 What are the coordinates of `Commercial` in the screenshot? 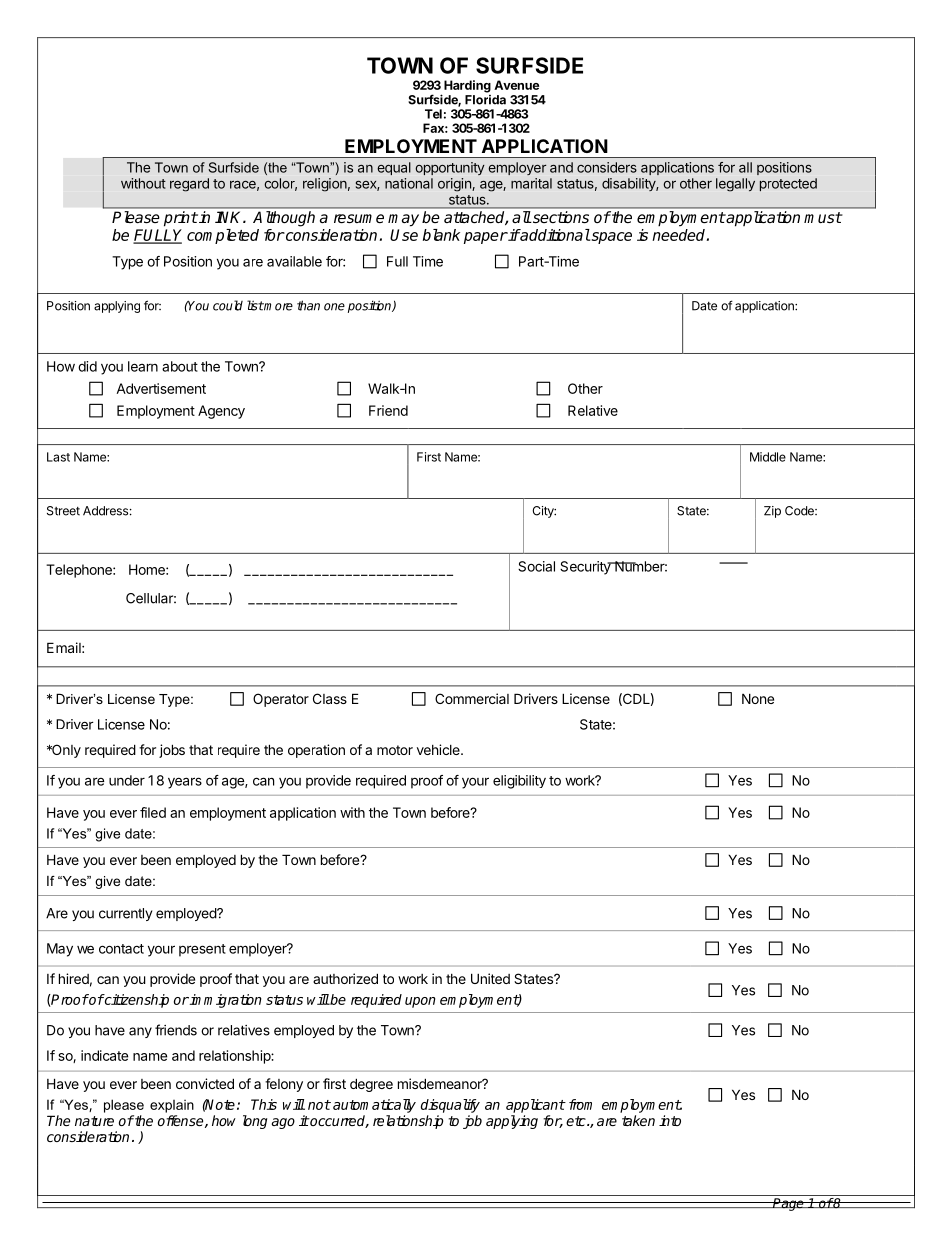 It's located at (472, 698).
